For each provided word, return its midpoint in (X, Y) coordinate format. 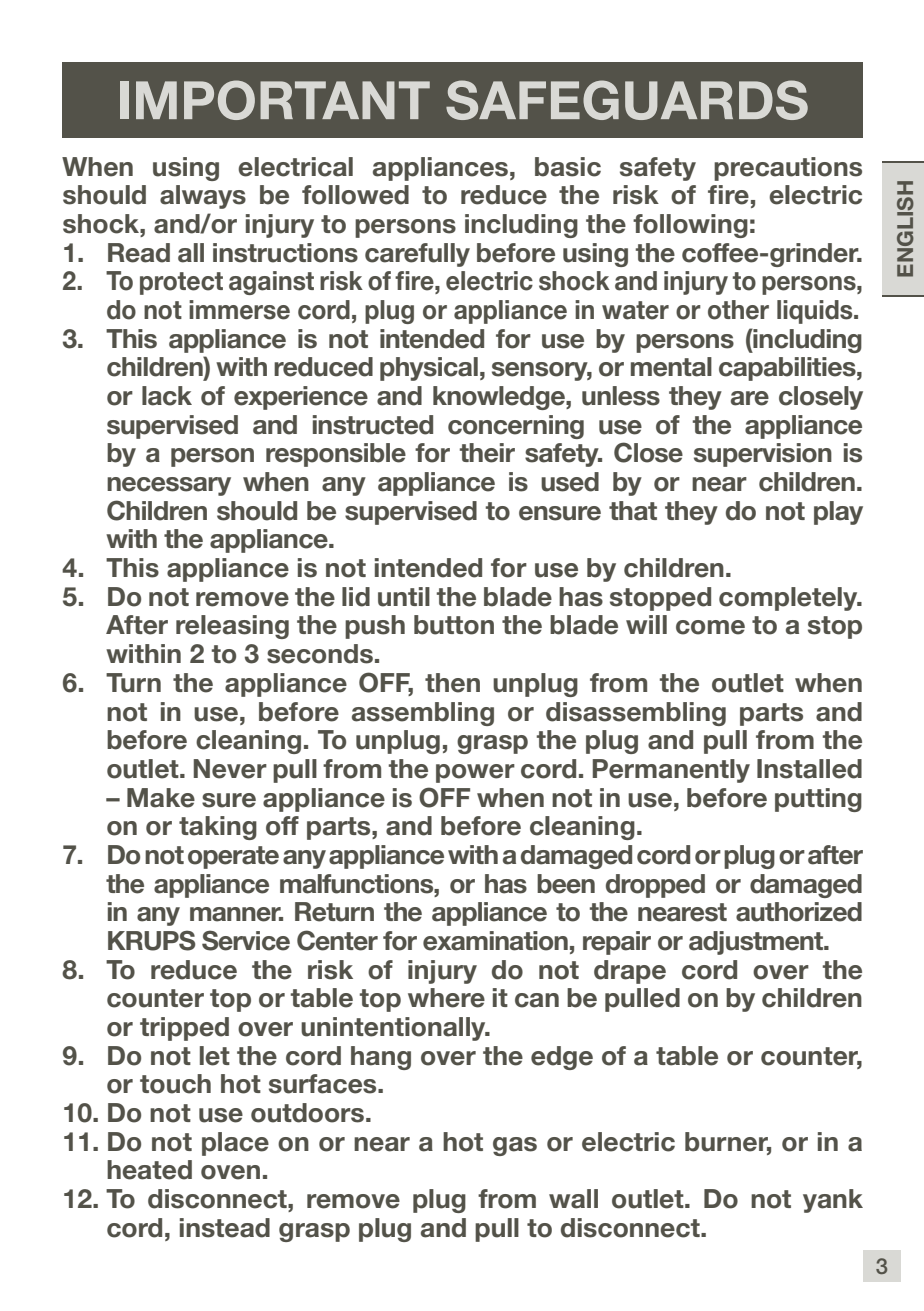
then (452, 683)
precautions (788, 169)
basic (568, 167)
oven (230, 1172)
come (710, 627)
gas (515, 1146)
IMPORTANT (275, 100)
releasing (232, 627)
